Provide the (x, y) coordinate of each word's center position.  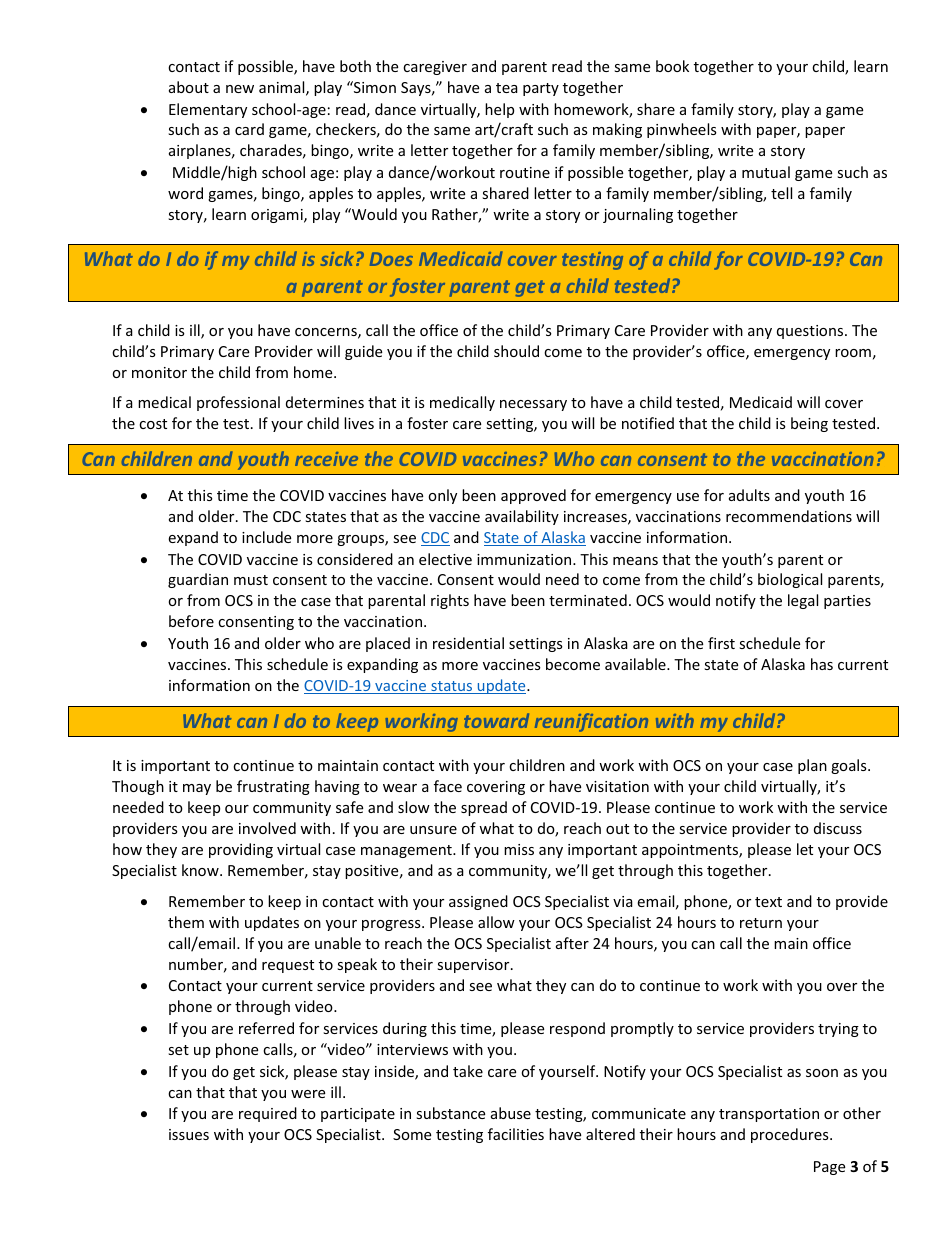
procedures (791, 1135)
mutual (766, 172)
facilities (516, 1134)
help (499, 110)
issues (189, 1134)
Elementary (208, 110)
